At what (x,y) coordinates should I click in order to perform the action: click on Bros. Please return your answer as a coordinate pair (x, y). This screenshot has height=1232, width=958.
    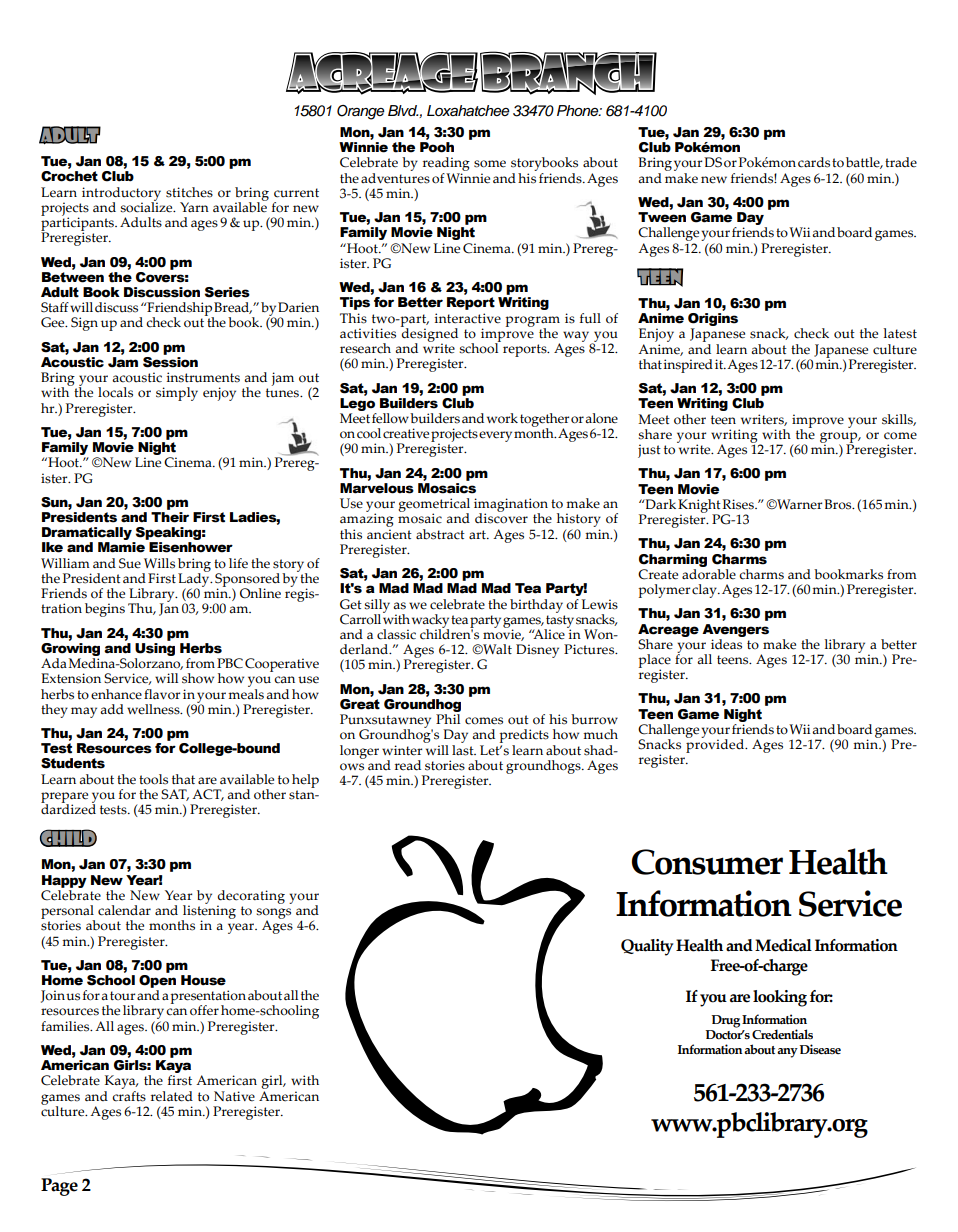
    Looking at the image, I should click on (839, 504).
